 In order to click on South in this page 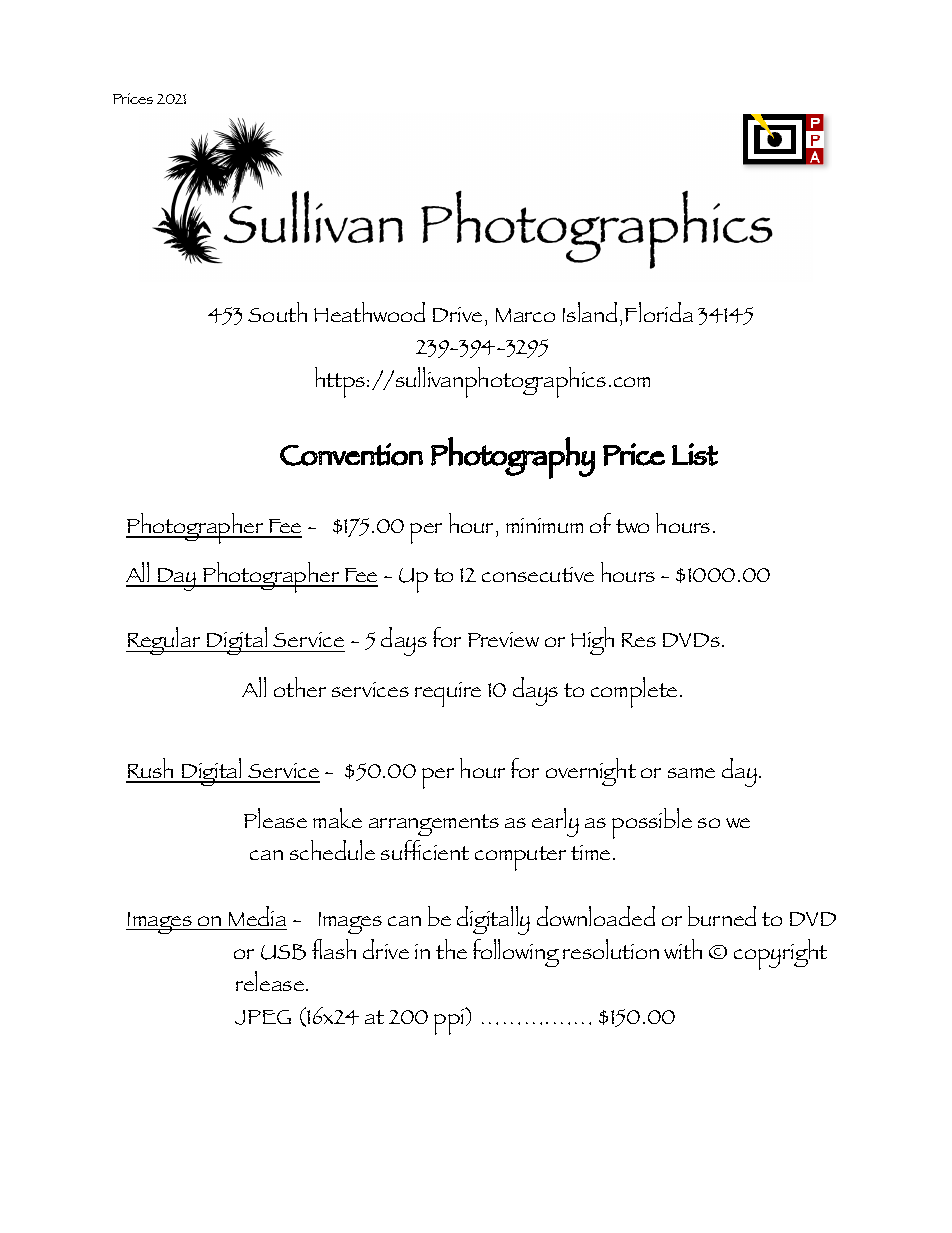, I will do `click(277, 312)`.
